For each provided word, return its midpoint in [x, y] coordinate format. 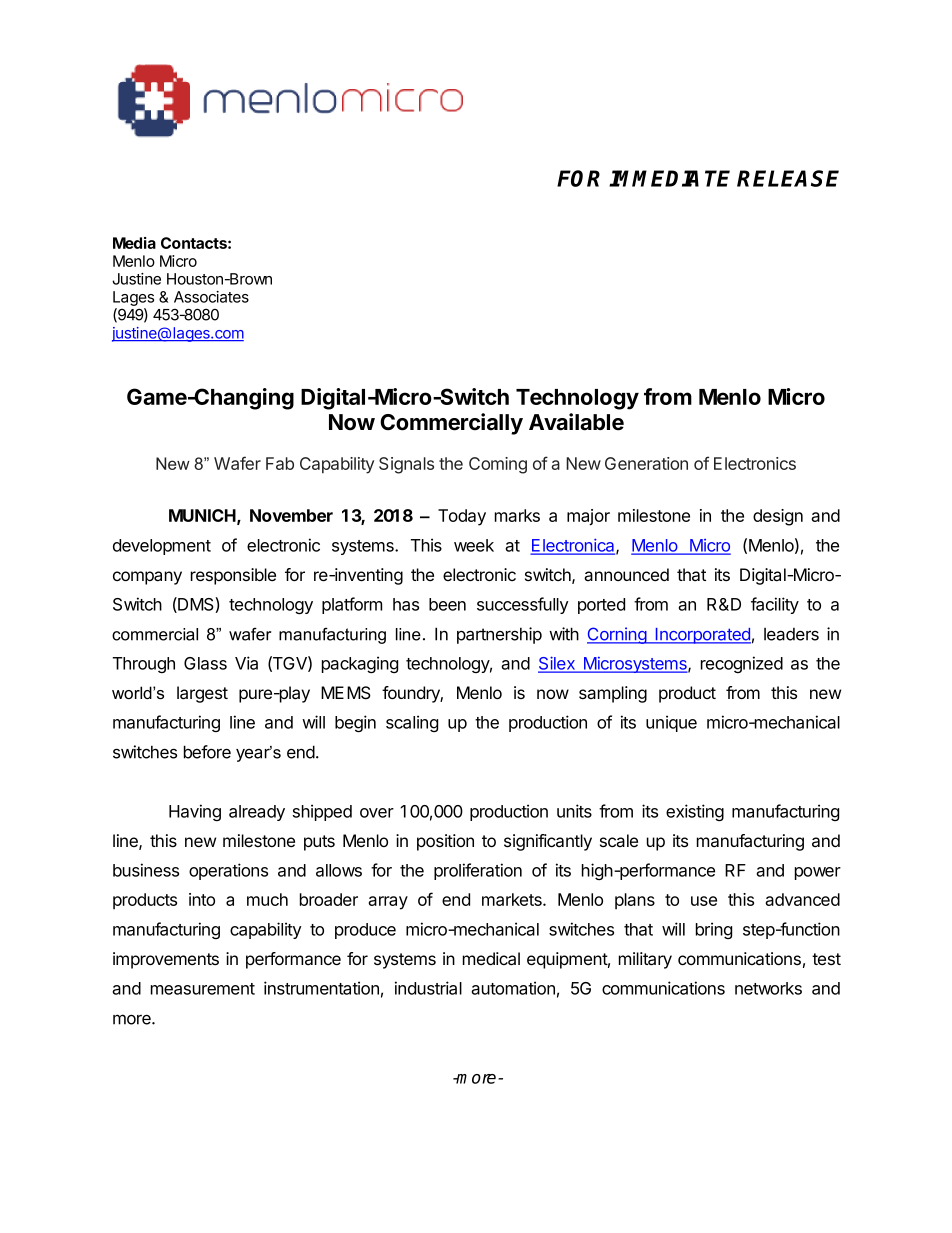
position [445, 842]
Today [462, 517]
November [291, 515]
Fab [280, 463]
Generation [646, 463]
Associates [211, 297]
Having [195, 812]
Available [576, 422]
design [778, 517]
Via [246, 663]
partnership [499, 635]
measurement [203, 989]
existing [695, 812]
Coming [498, 465]
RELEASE [788, 178]
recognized [742, 664]
